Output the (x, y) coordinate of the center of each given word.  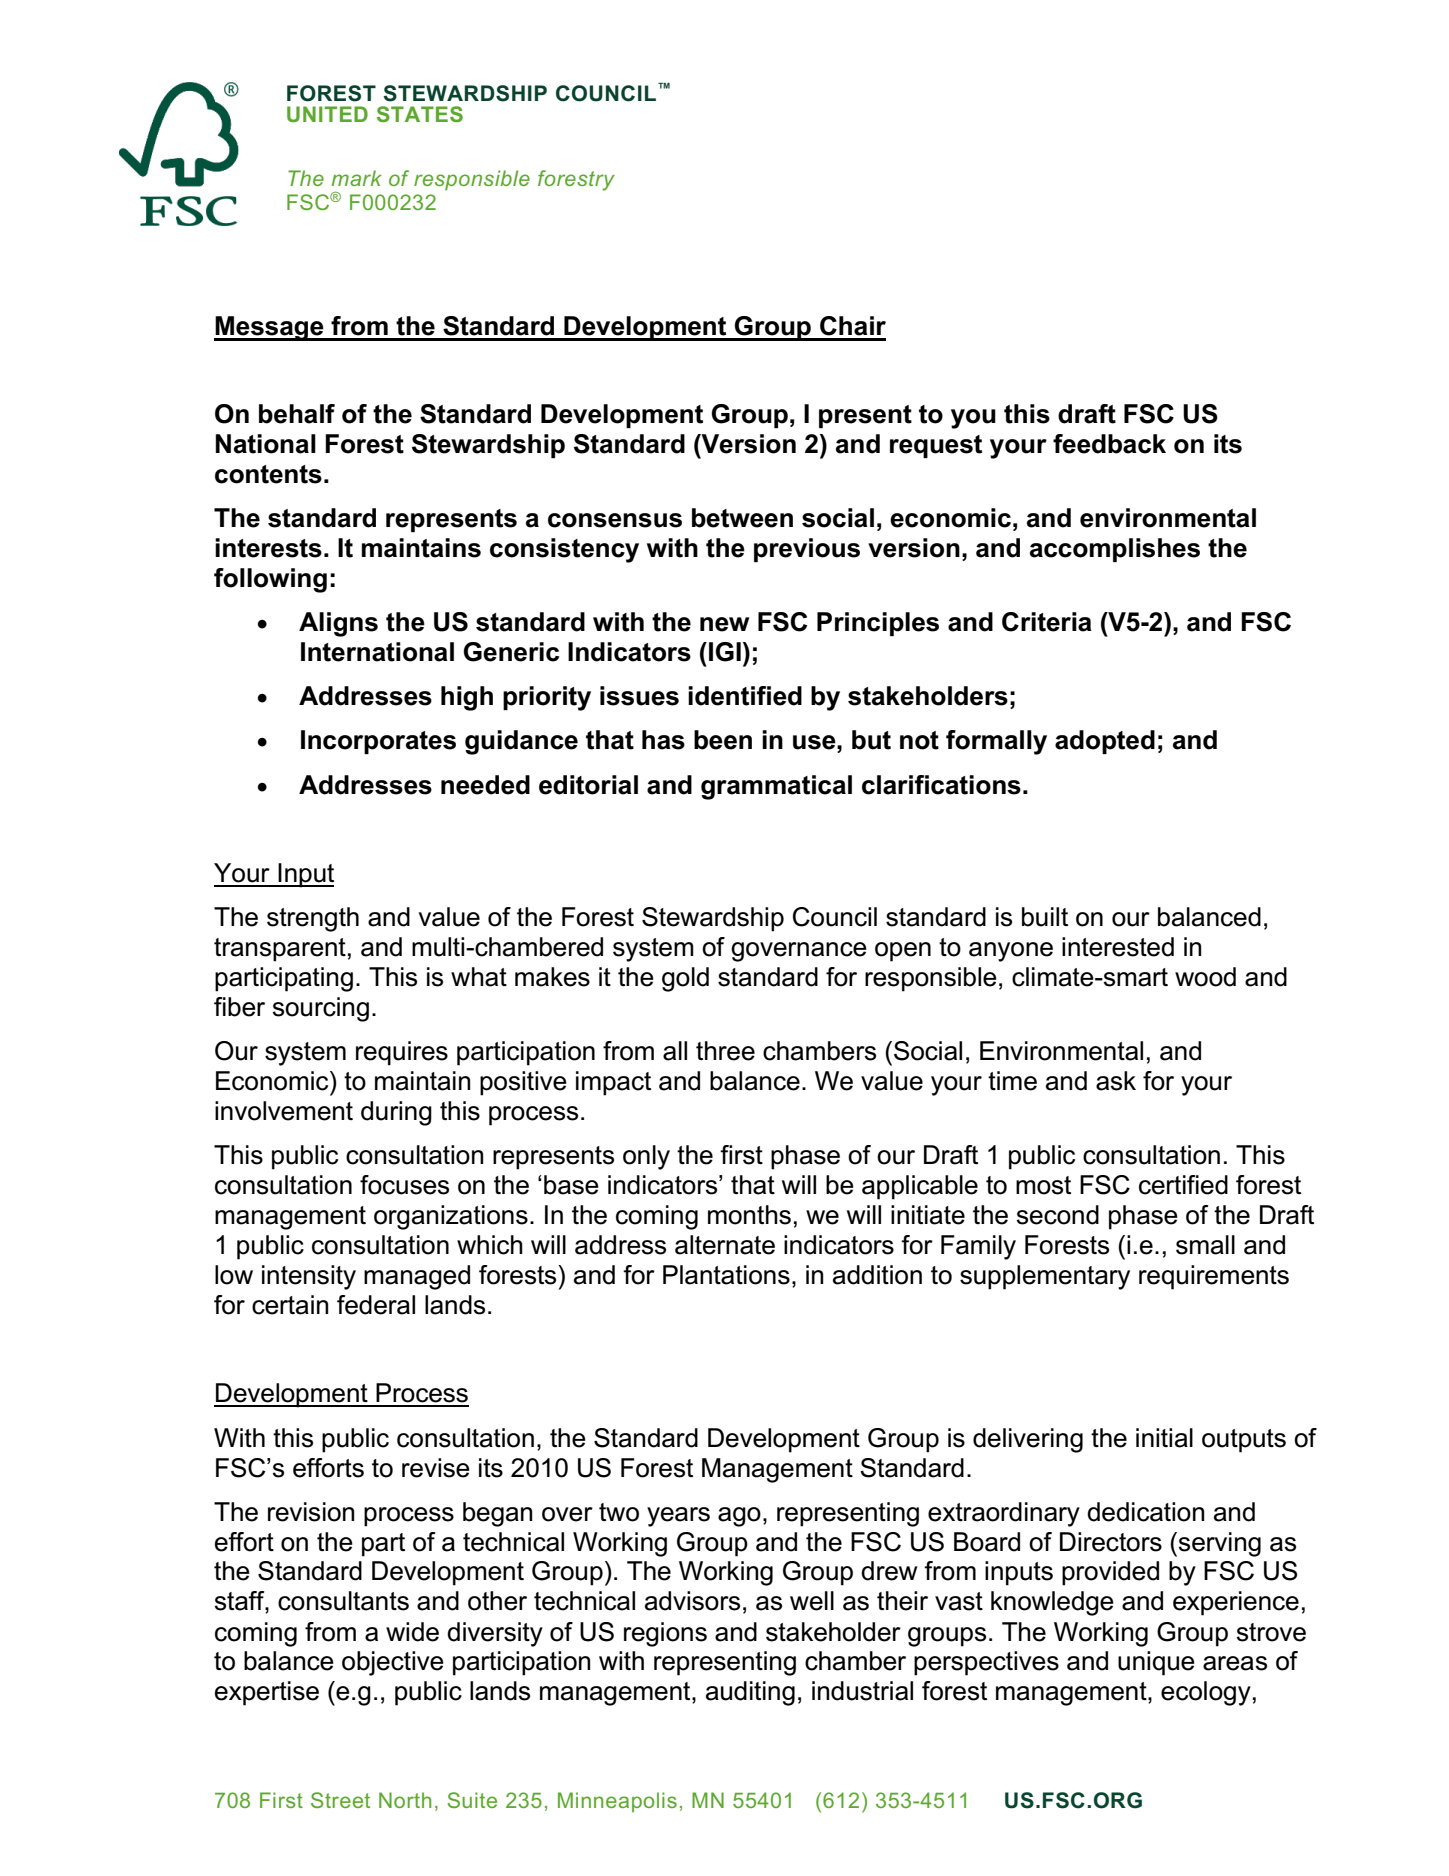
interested (1118, 947)
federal (376, 1305)
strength (313, 919)
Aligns (338, 624)
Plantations (726, 1275)
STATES (420, 114)
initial (1164, 1438)
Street (340, 1800)
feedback (1109, 444)
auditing (750, 1693)
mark (356, 178)
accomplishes (1115, 550)
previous (807, 550)
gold (685, 979)
